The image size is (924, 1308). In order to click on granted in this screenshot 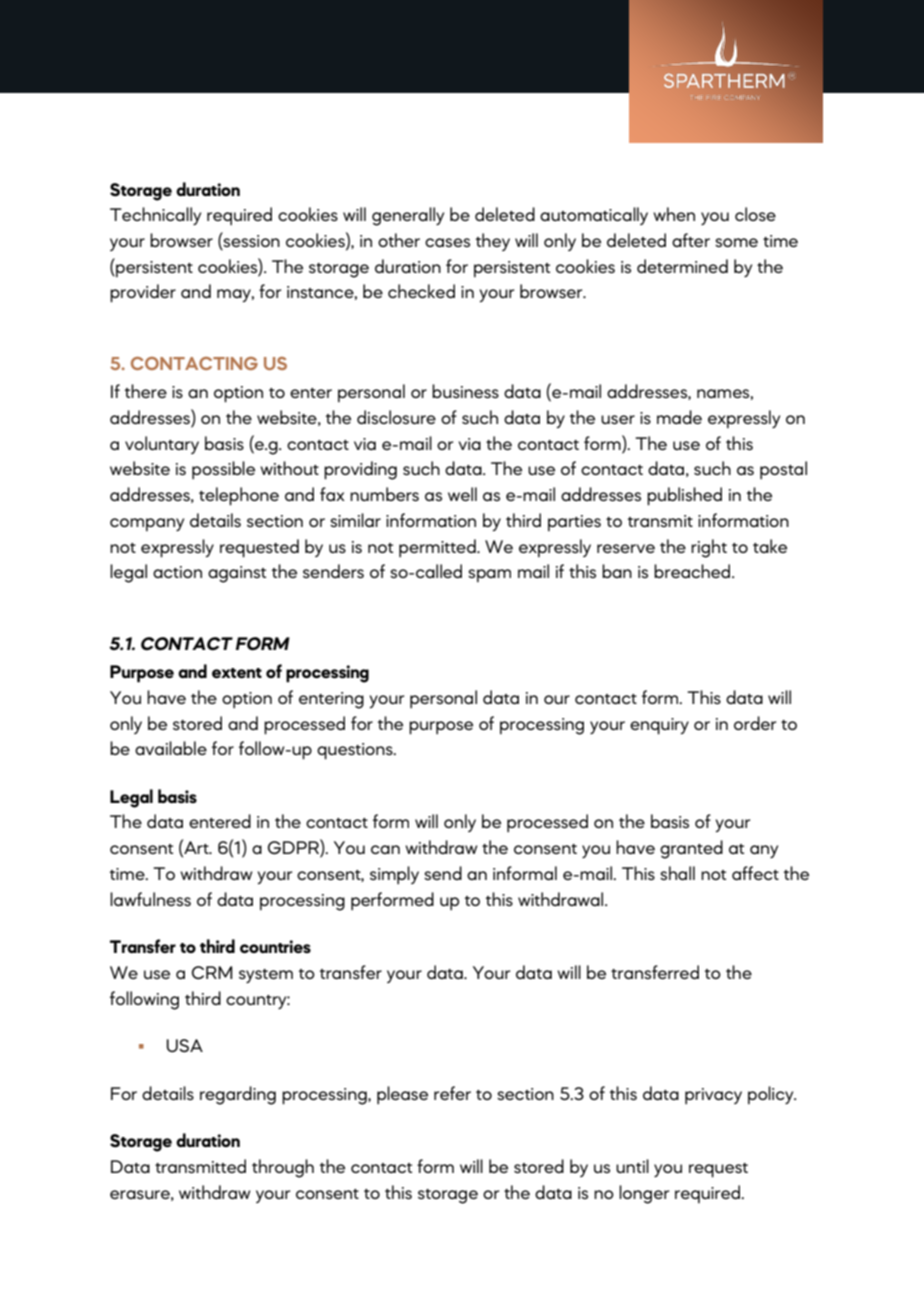, I will do `click(691, 849)`.
